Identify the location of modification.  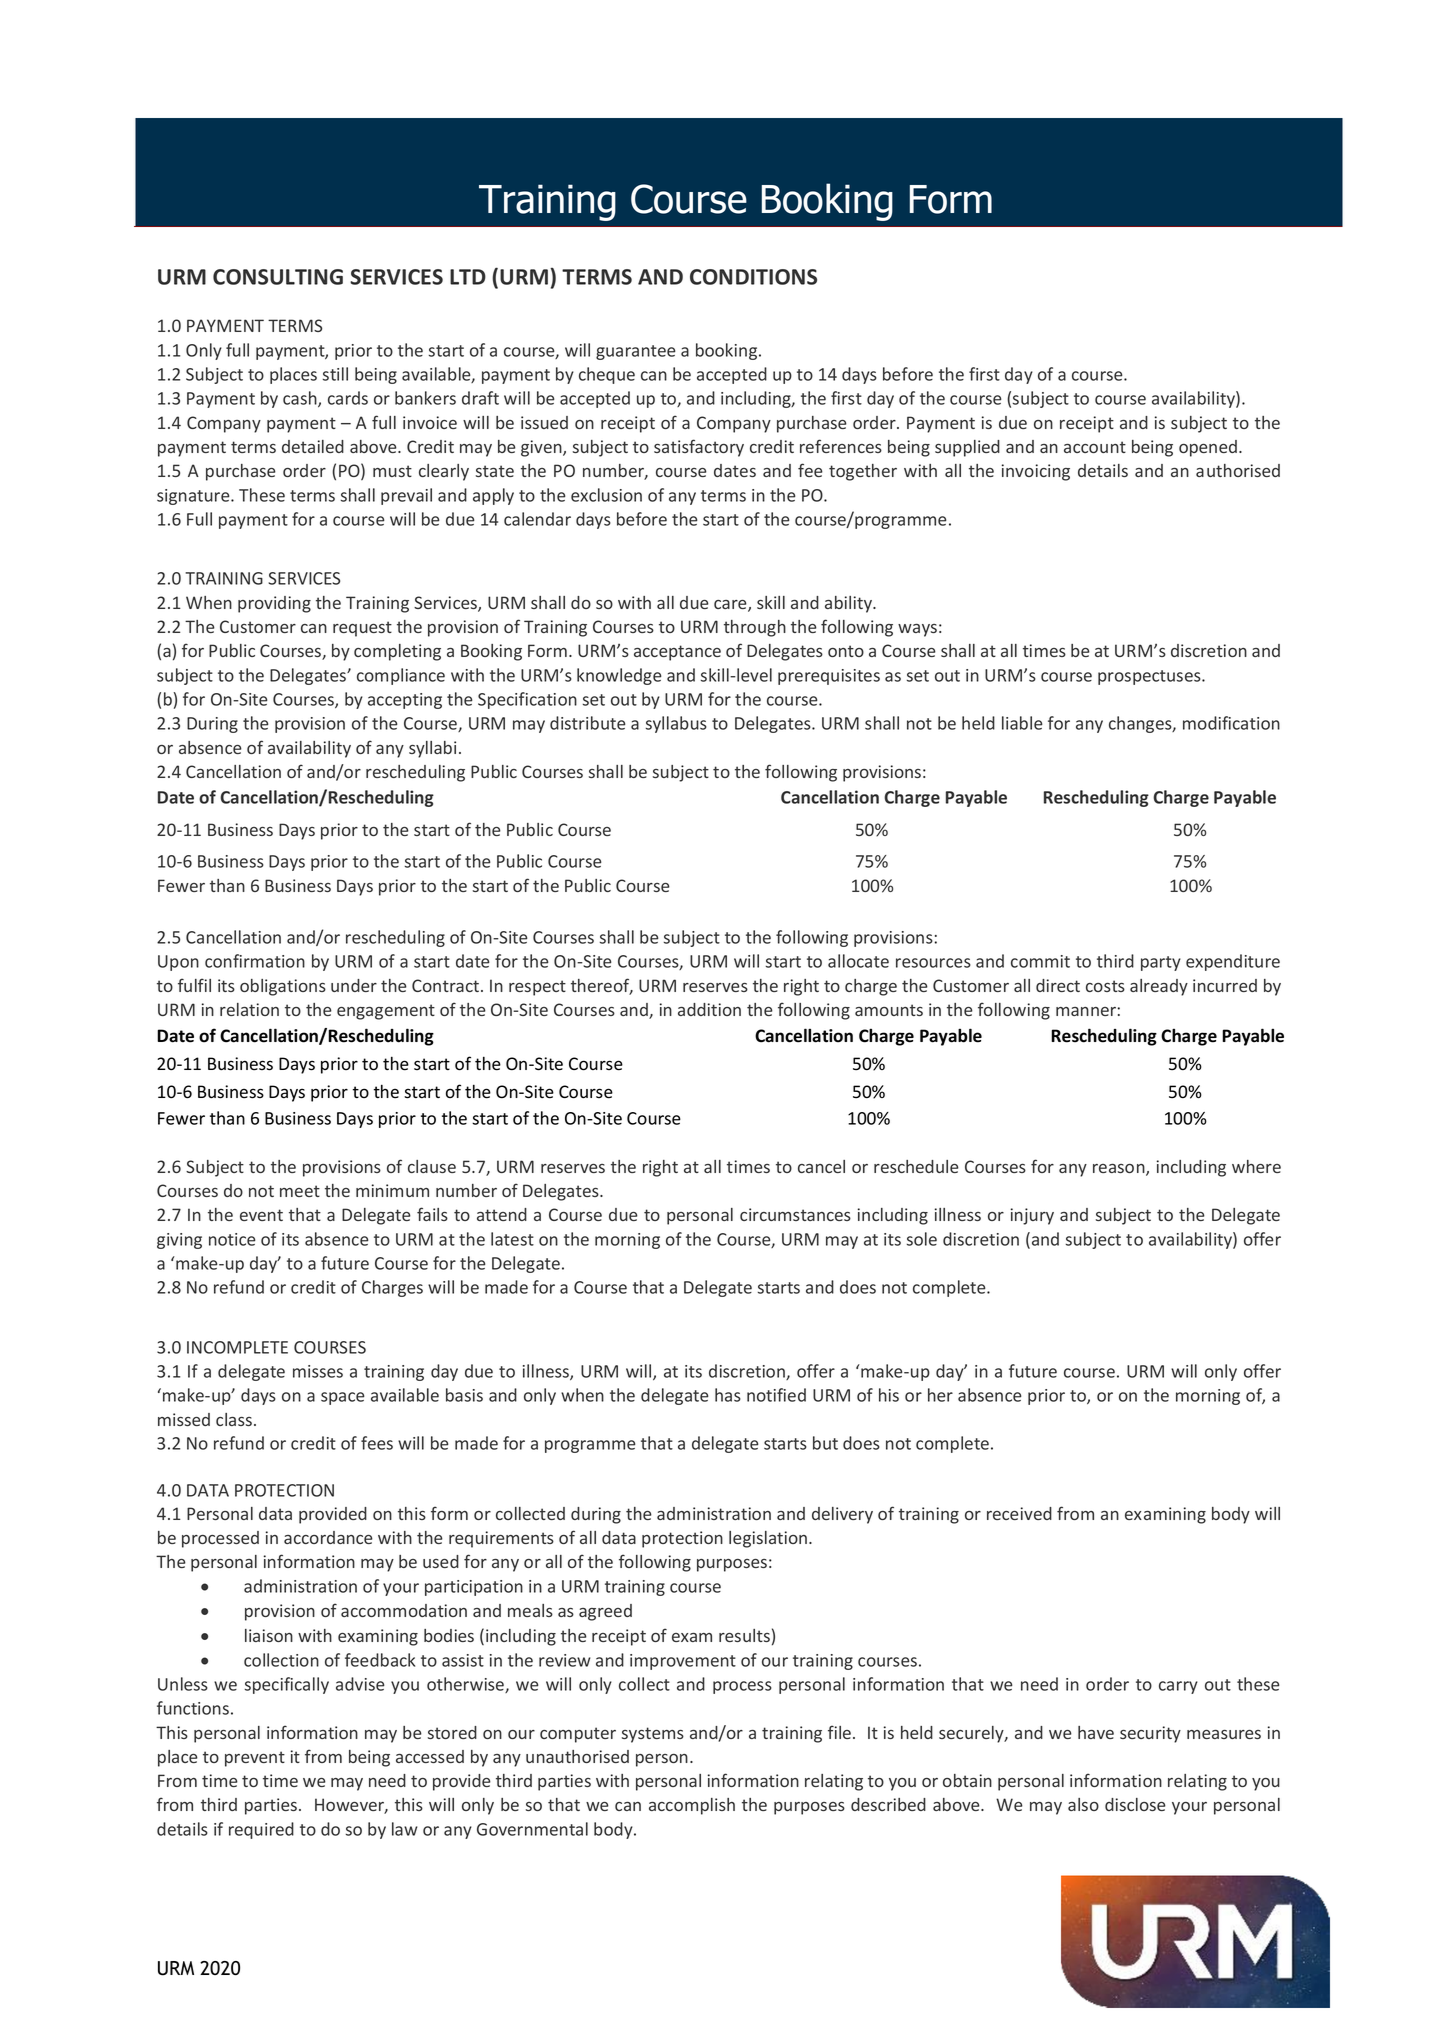
(1231, 723).
